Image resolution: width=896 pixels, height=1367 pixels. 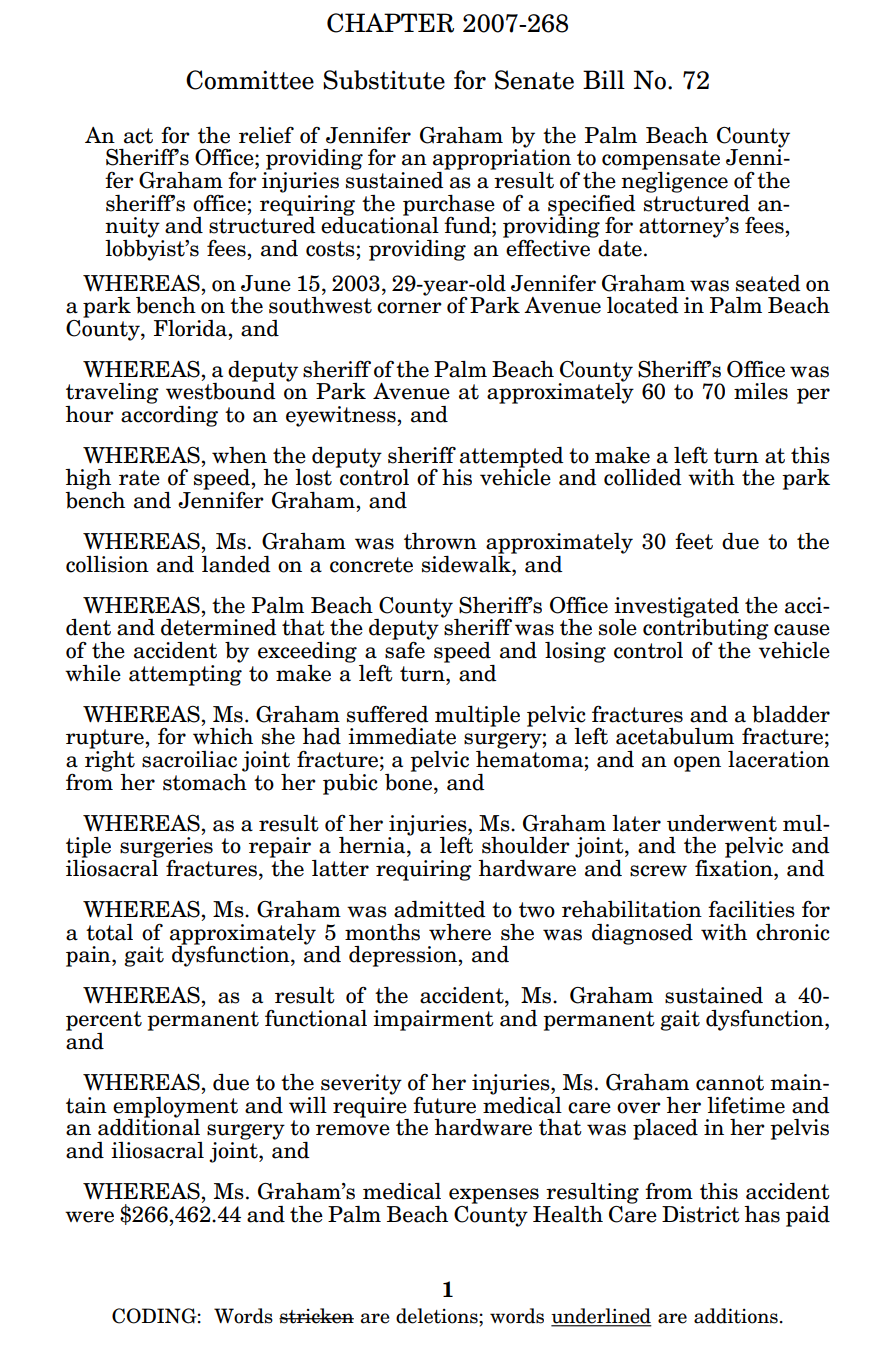 I want to click on attempted, so click(x=511, y=458).
